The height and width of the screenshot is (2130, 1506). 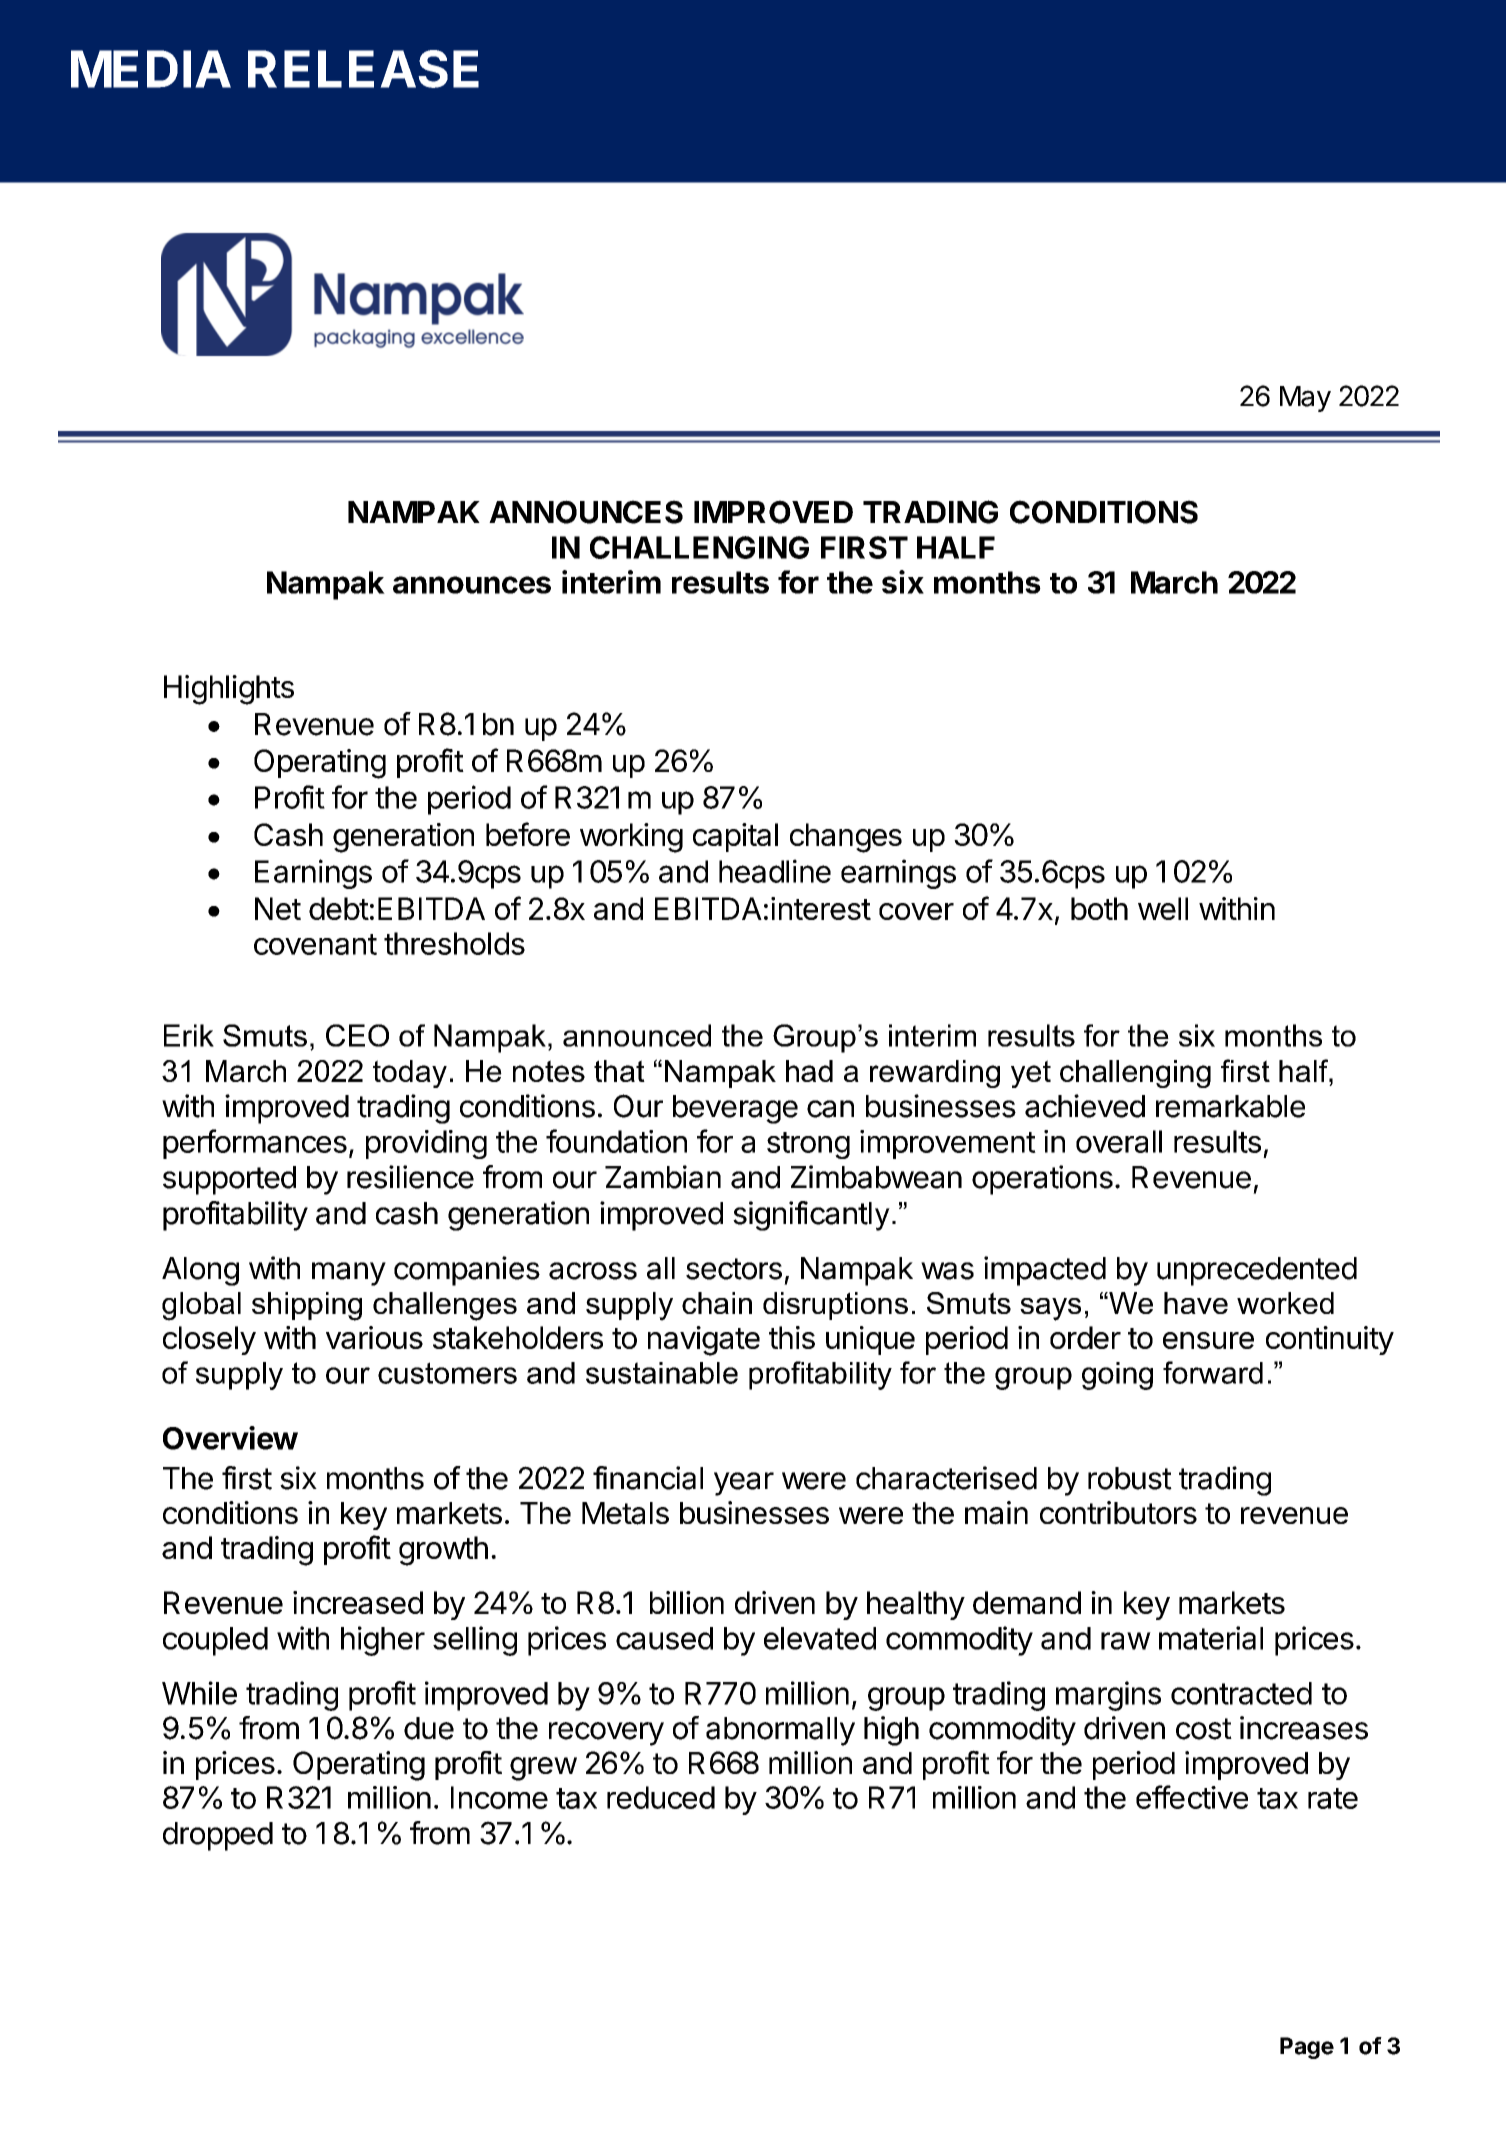 What do you see at coordinates (1305, 399) in the screenshot?
I see `May` at bounding box center [1305, 399].
